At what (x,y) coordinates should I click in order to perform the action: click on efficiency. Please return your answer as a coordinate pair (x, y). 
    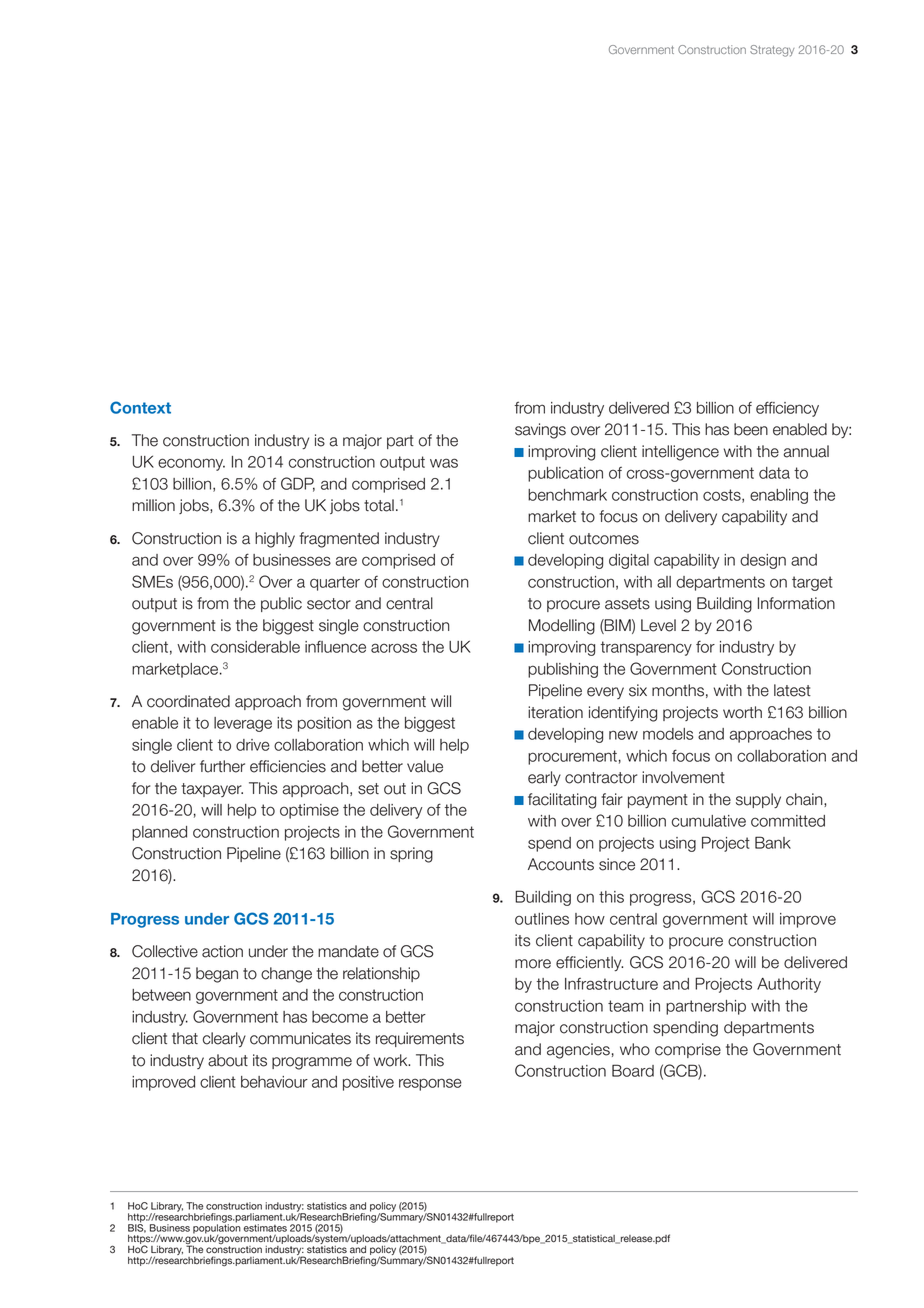
    Looking at the image, I should click on (787, 409).
